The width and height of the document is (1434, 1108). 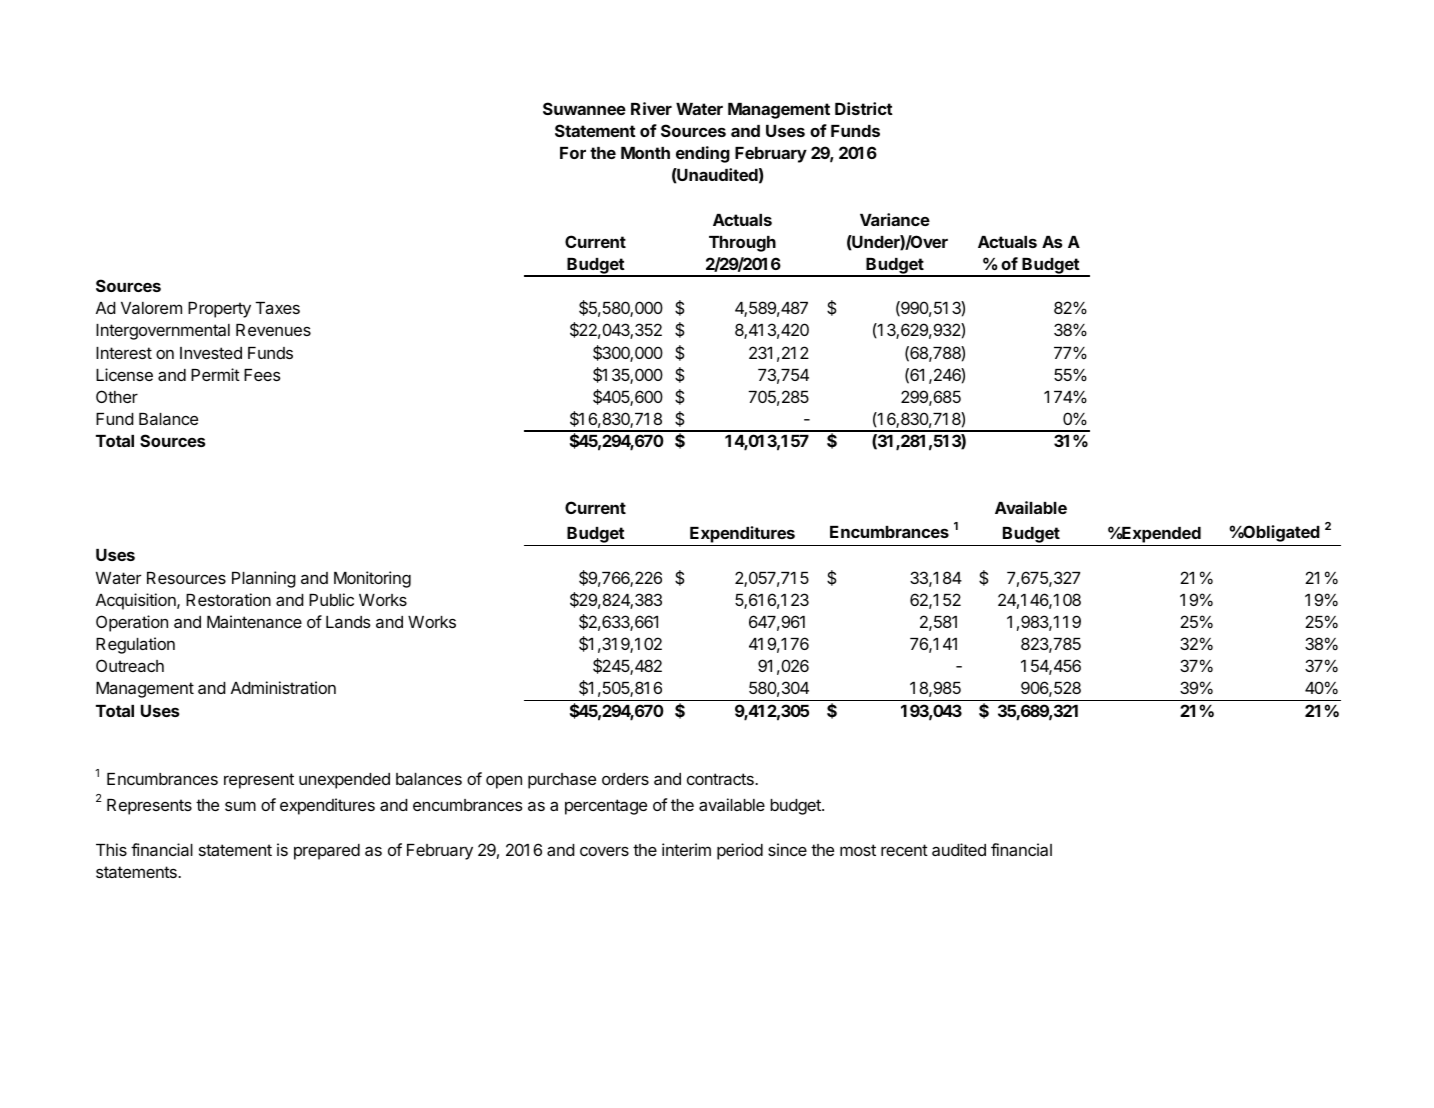 I want to click on Month, so click(x=645, y=153).
